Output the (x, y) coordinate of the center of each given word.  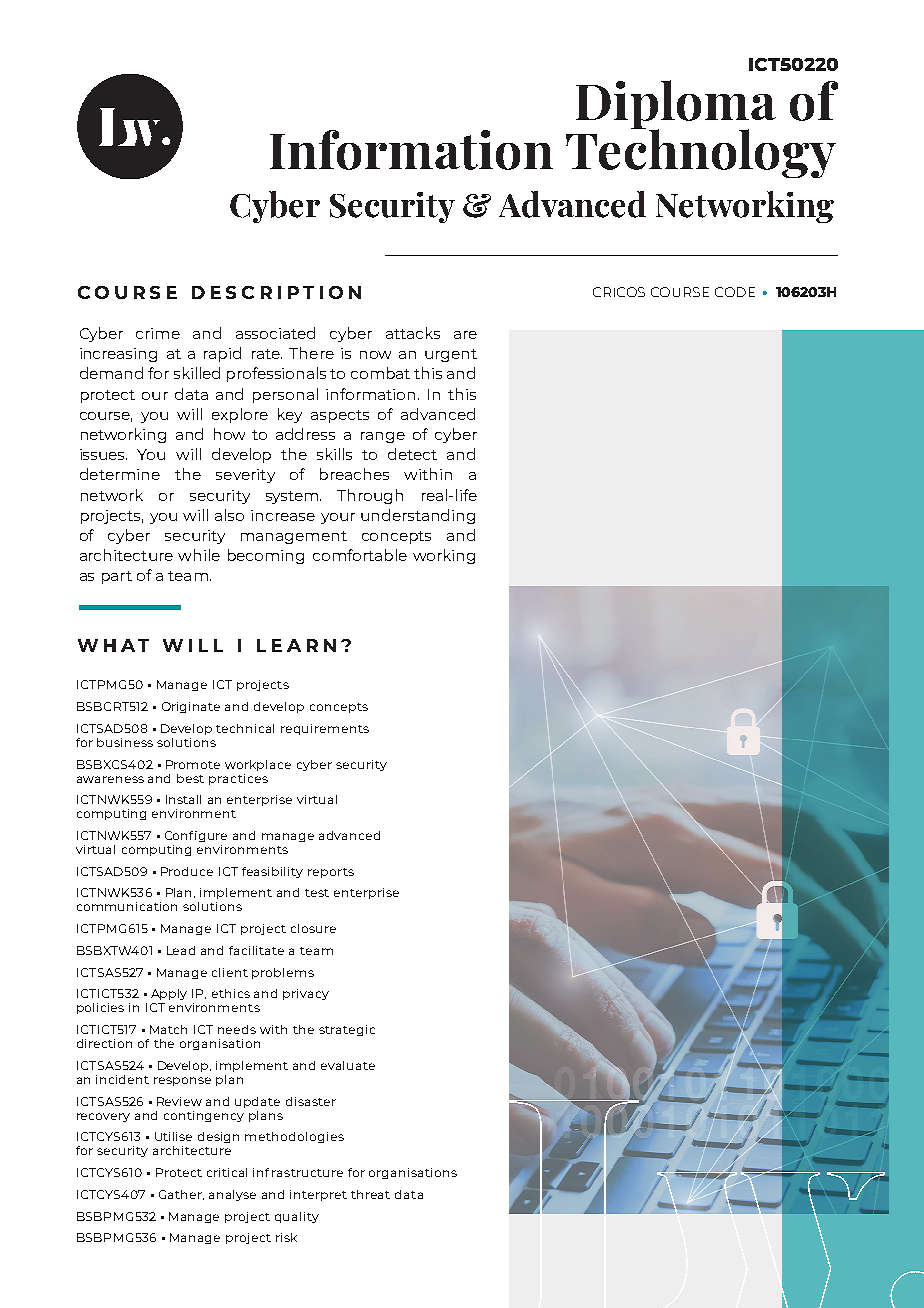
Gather (181, 1195)
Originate (191, 707)
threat (370, 1194)
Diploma (676, 106)
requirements (325, 729)
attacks (413, 333)
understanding (418, 516)
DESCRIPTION (276, 292)
